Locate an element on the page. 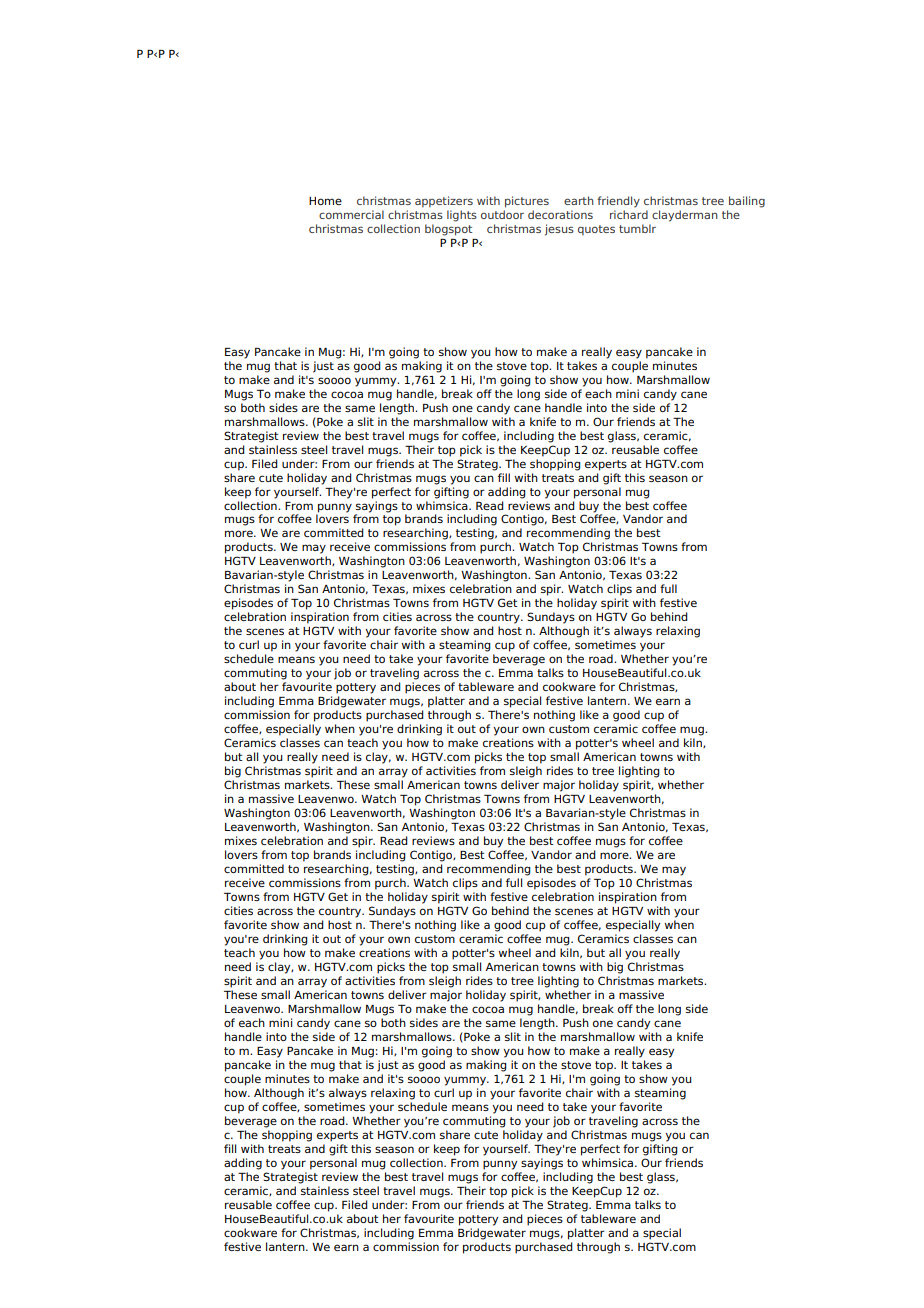  richard is located at coordinates (629, 214).
